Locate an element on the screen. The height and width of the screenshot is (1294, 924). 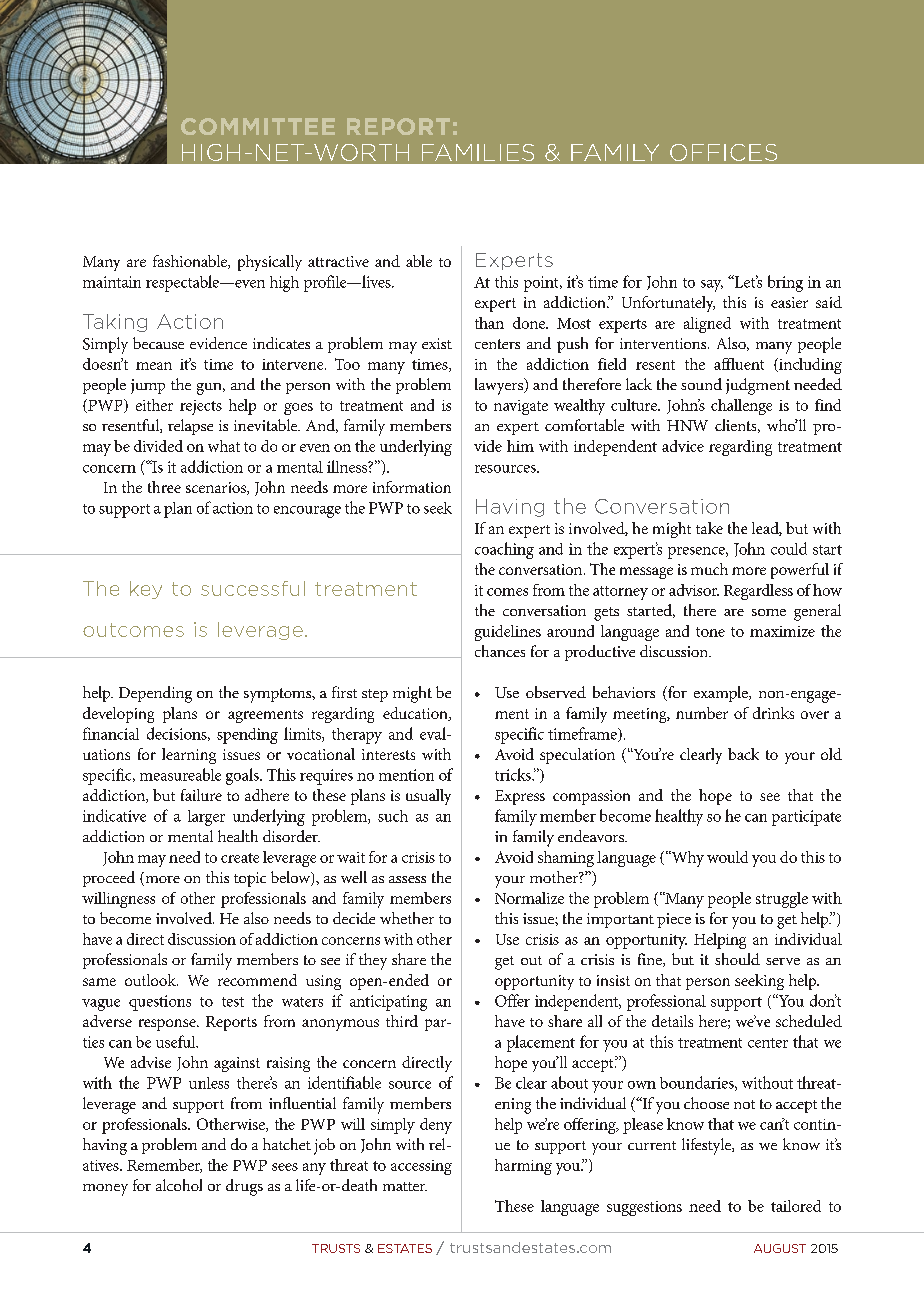
FAMILIES is located at coordinates (478, 152).
